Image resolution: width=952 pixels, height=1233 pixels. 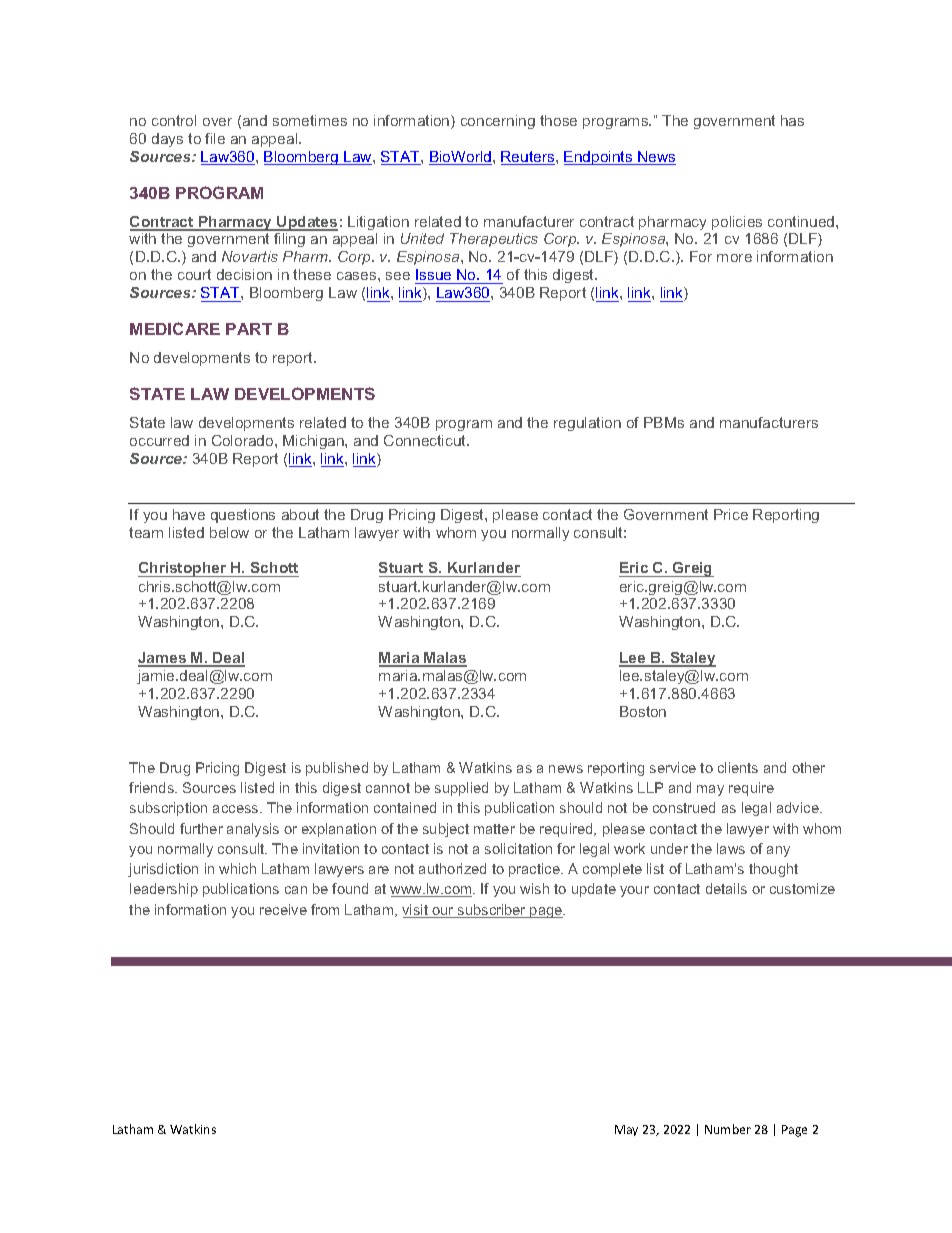 I want to click on has, so click(x=792, y=120).
